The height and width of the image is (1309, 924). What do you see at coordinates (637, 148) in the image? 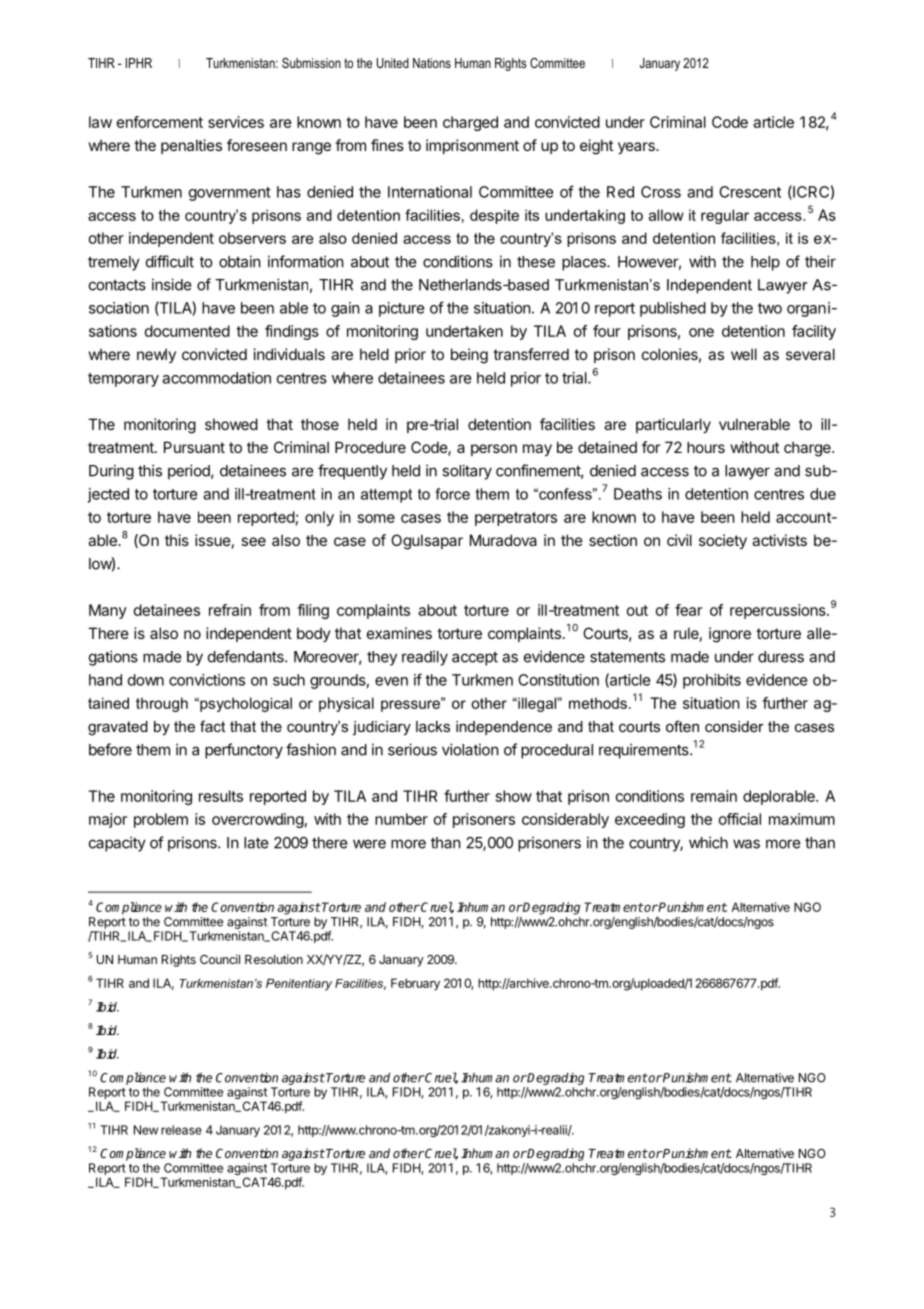
I see `years` at bounding box center [637, 148].
